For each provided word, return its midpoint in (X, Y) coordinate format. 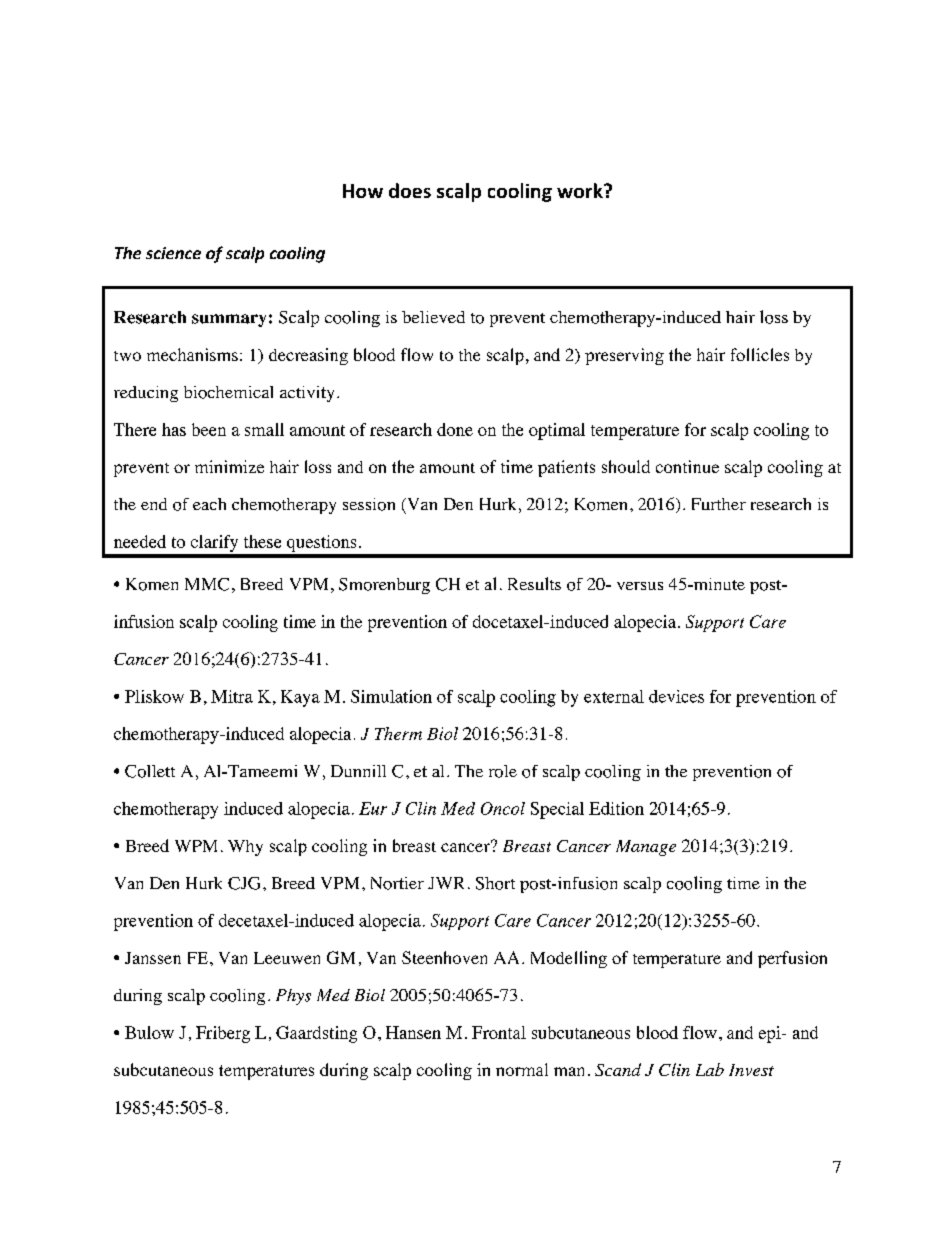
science (173, 253)
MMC (207, 584)
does (410, 190)
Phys (293, 997)
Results (534, 583)
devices (676, 696)
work (581, 190)
